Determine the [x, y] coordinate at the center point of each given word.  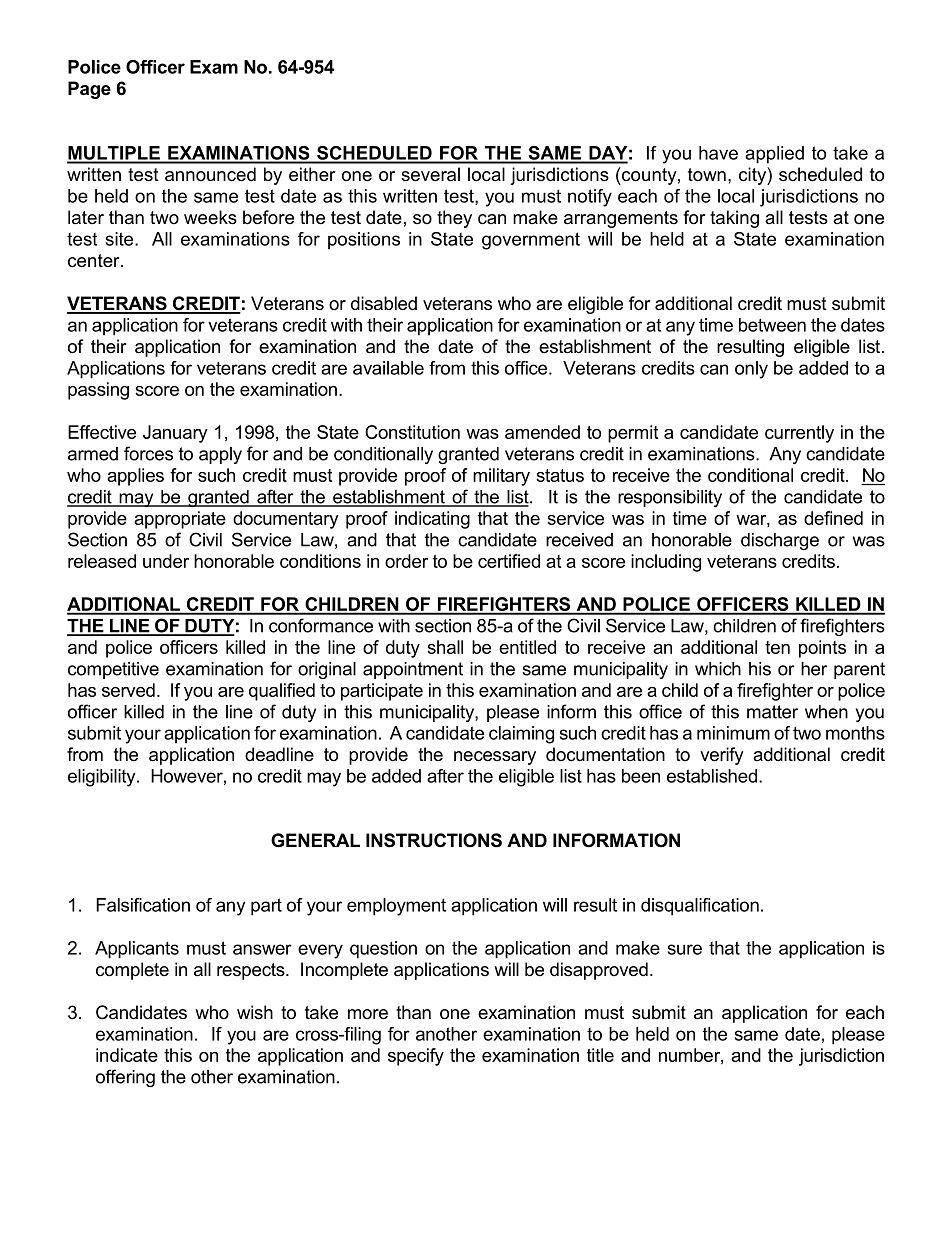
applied [774, 155]
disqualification [700, 907]
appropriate [180, 520]
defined [833, 518]
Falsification [143, 905]
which [718, 669]
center [95, 261]
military [501, 477]
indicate [127, 1055]
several [430, 174]
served [128, 690]
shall [445, 647]
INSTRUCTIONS [434, 840]
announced [210, 174]
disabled [384, 303]
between [772, 325]
